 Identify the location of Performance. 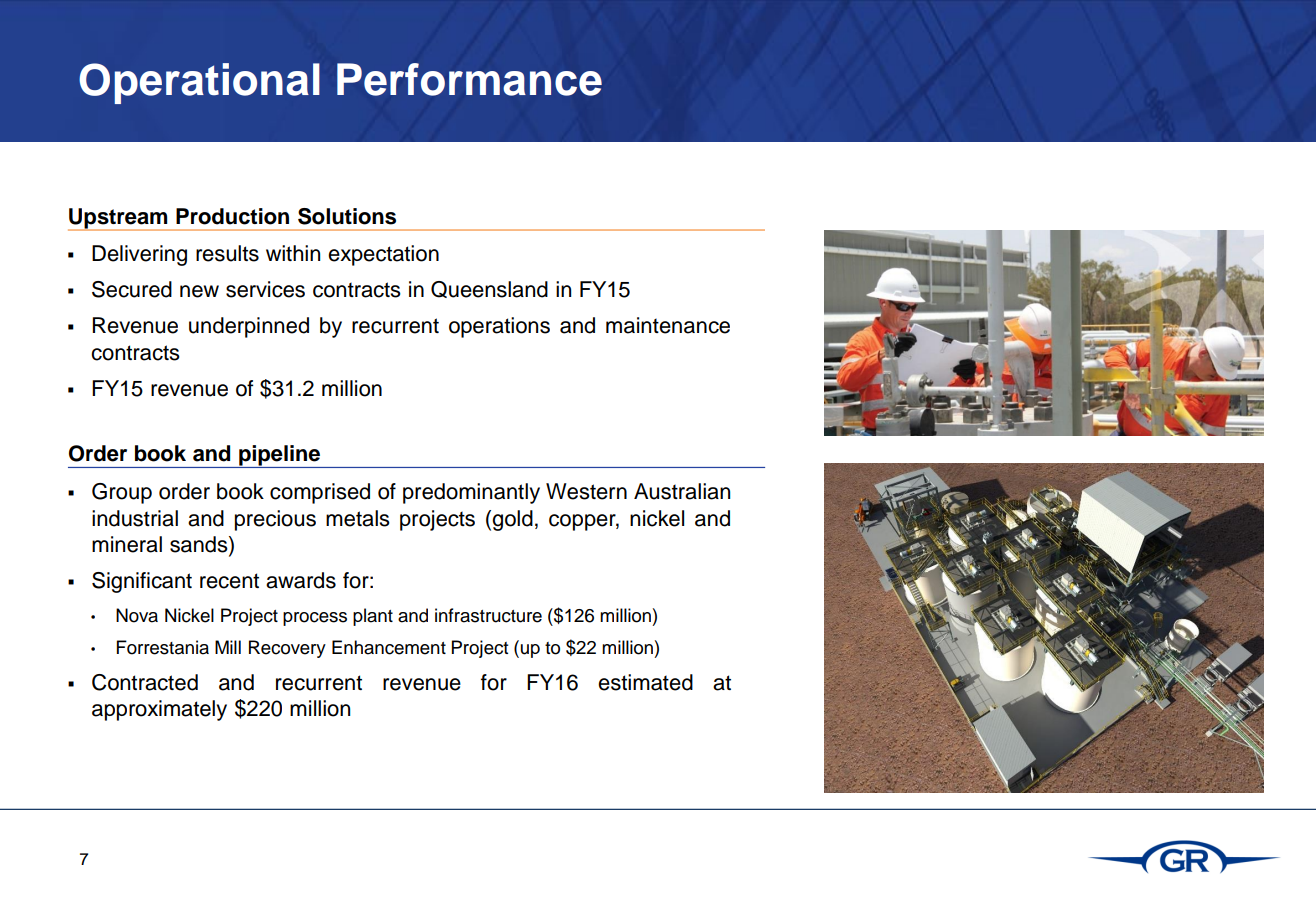
(469, 79).
